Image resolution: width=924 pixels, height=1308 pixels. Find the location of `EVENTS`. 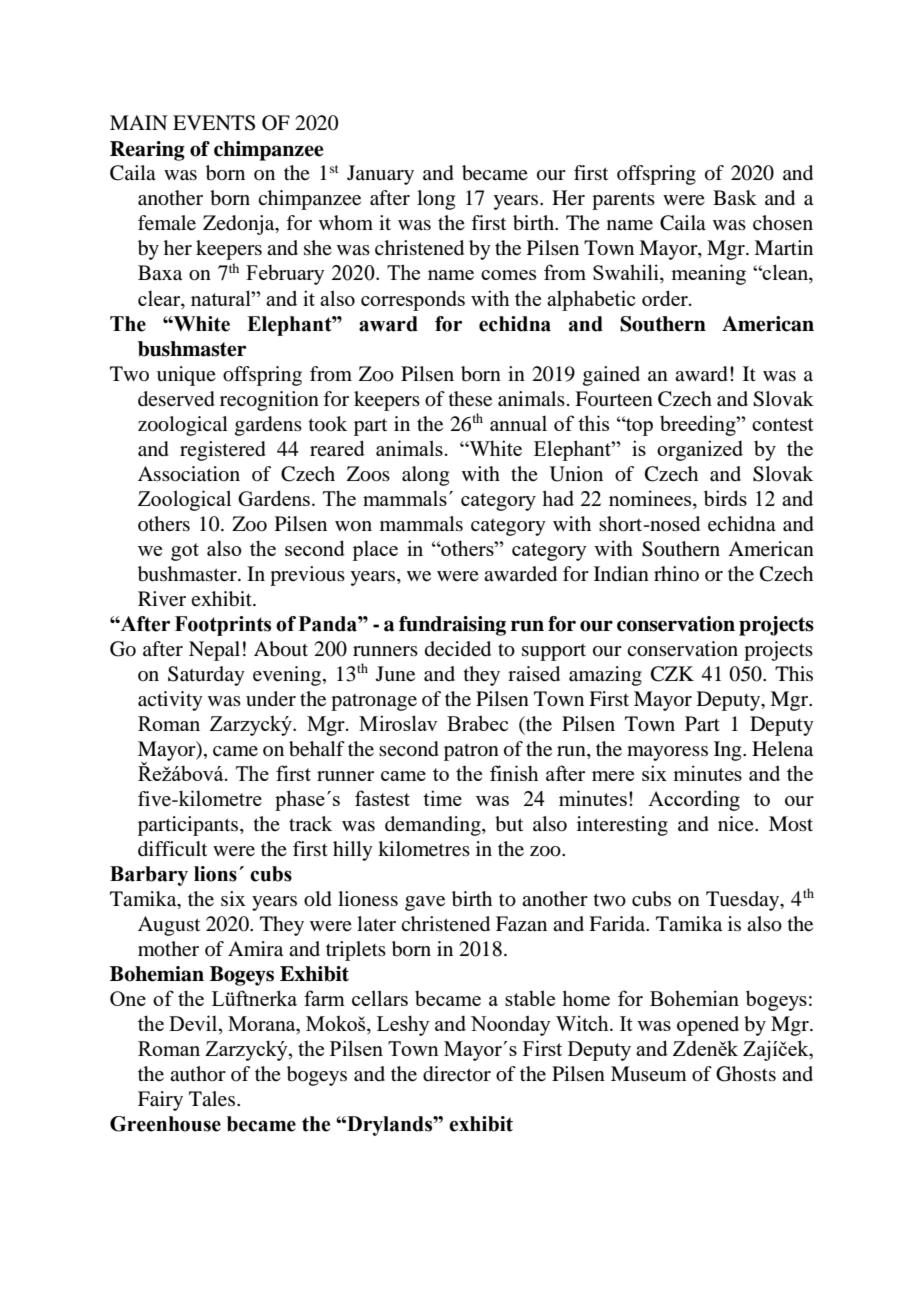

EVENTS is located at coordinates (214, 123).
